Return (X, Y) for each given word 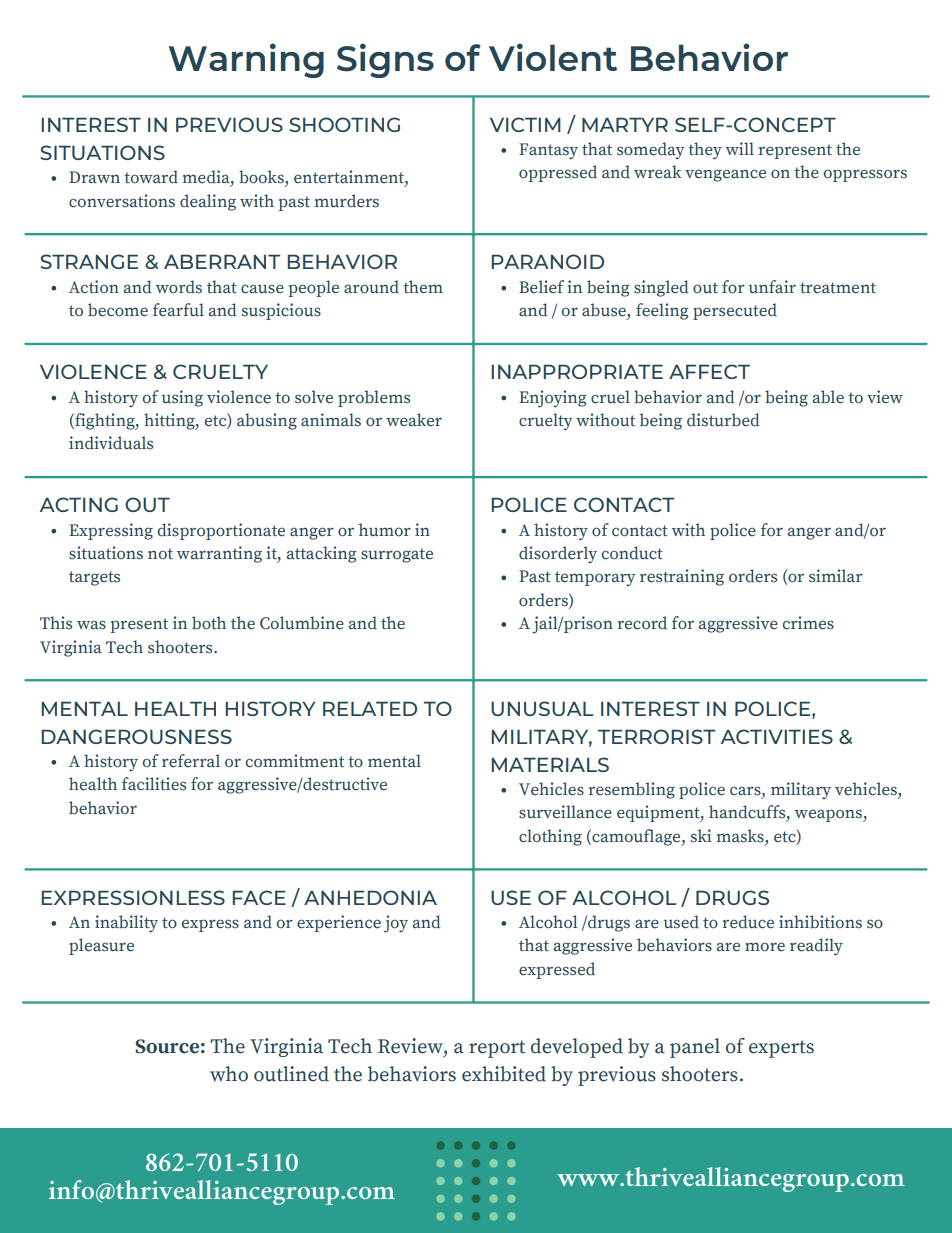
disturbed (723, 420)
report (497, 1049)
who (229, 1074)
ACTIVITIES (777, 736)
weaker (414, 420)
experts (781, 1049)
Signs (385, 60)
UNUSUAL (542, 708)
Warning (246, 60)
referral (191, 761)
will (740, 148)
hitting (170, 421)
